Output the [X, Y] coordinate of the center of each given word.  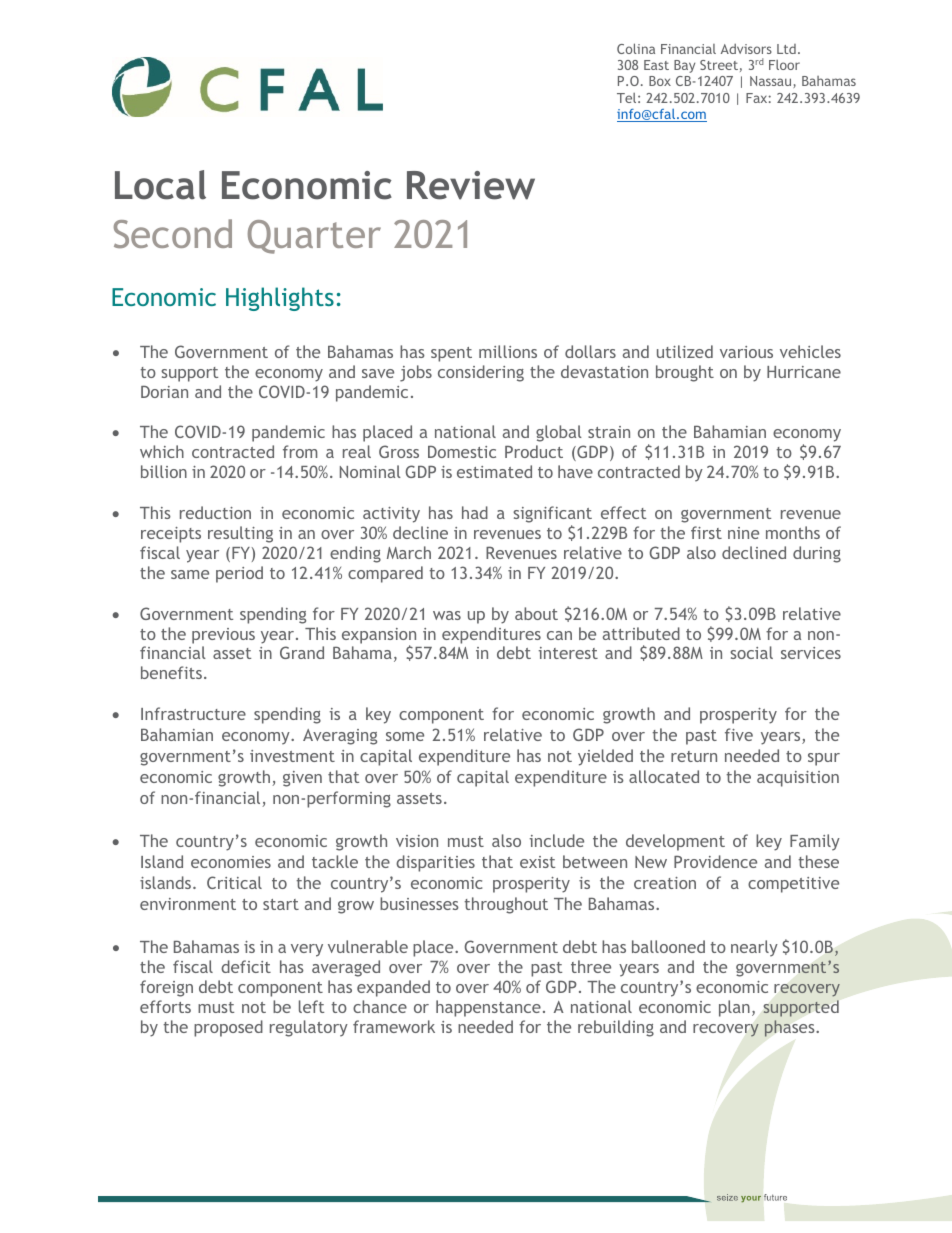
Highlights [280, 299]
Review [471, 185]
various [746, 352]
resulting [240, 534]
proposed [228, 1028]
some [405, 736]
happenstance [488, 1008]
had [475, 512]
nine [743, 533]
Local [160, 185]
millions [508, 351]
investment [292, 756]
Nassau [772, 82]
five [739, 734]
